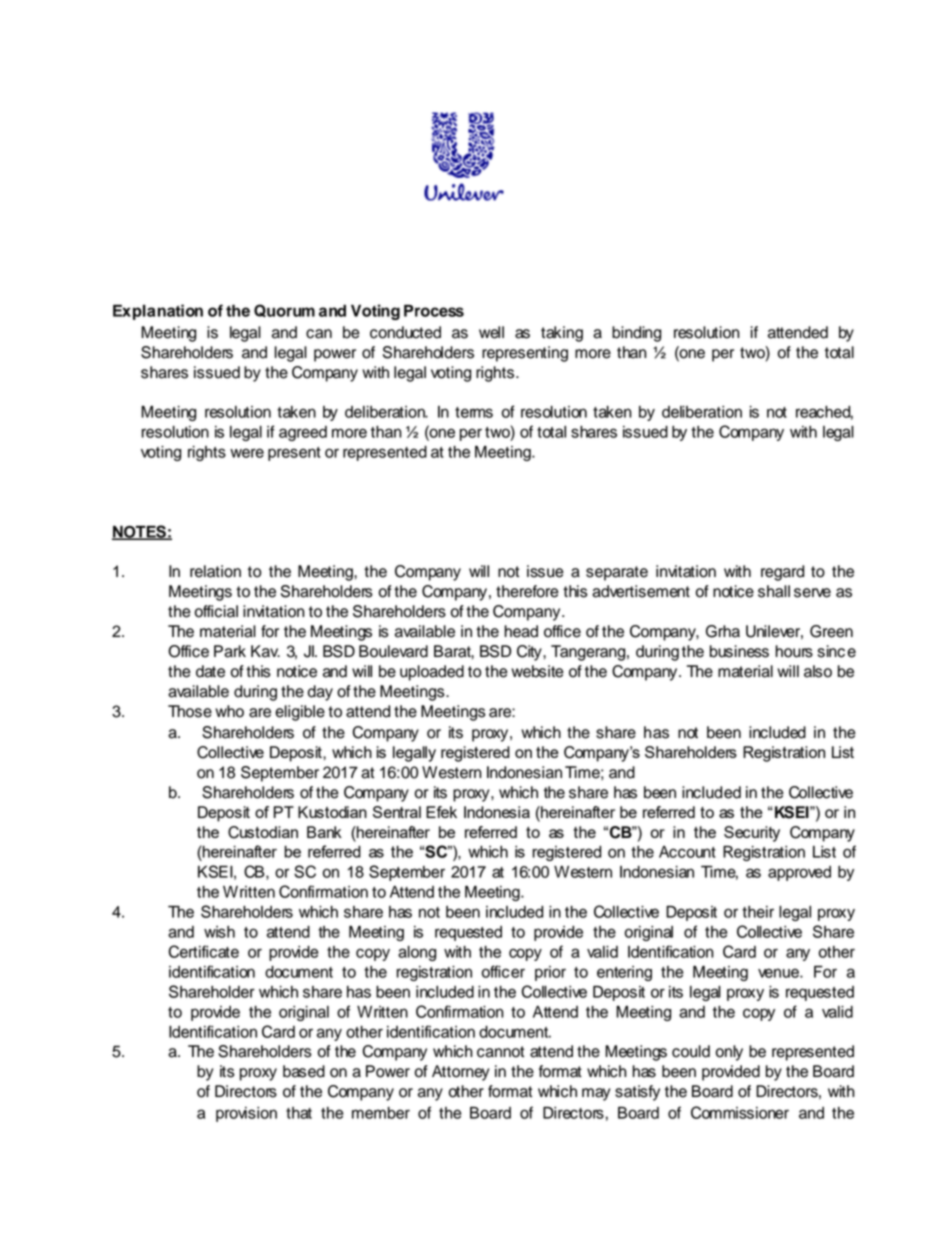  I want to click on provision, so click(246, 1114).
